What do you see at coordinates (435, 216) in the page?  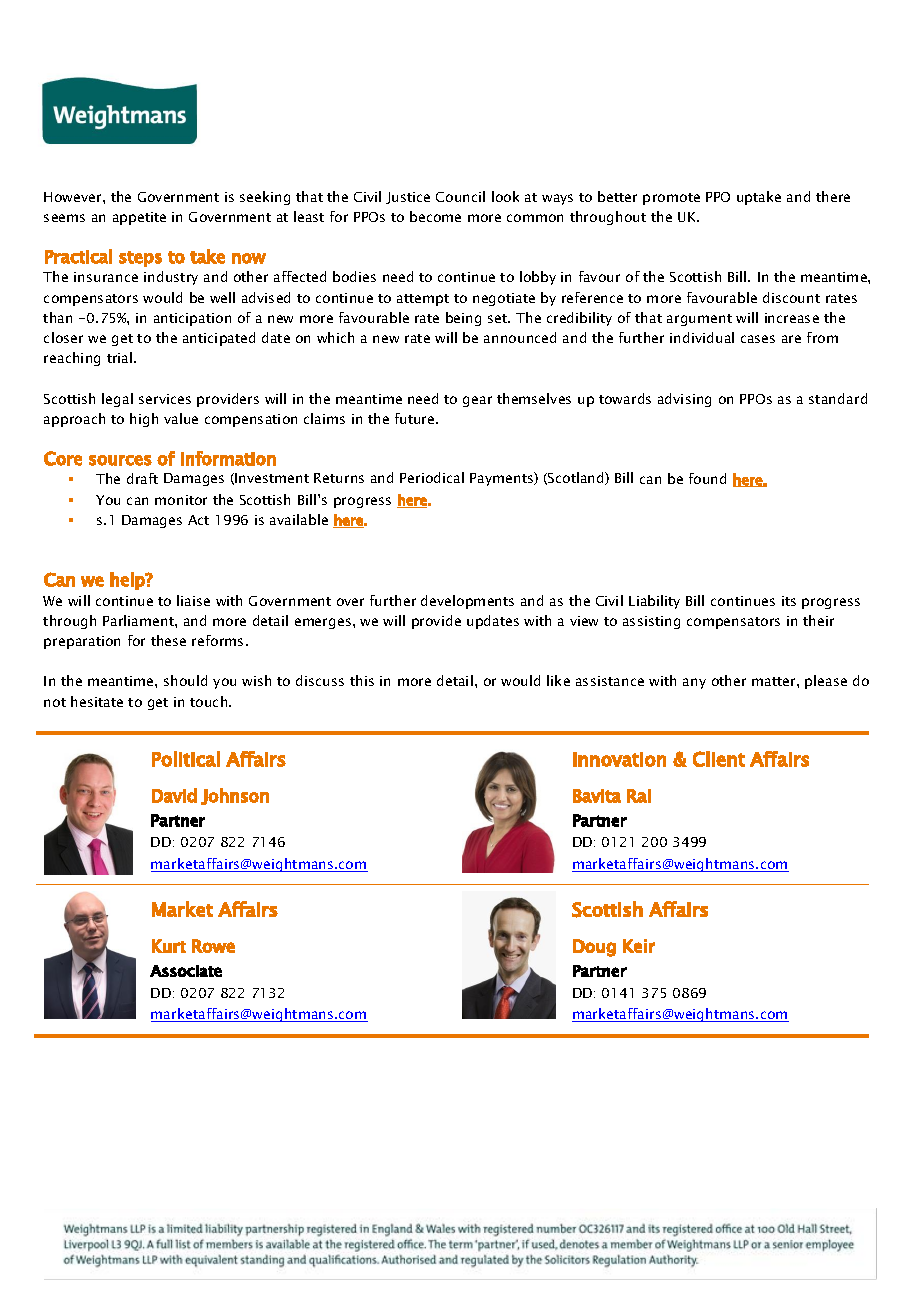 I see `become` at bounding box center [435, 216].
